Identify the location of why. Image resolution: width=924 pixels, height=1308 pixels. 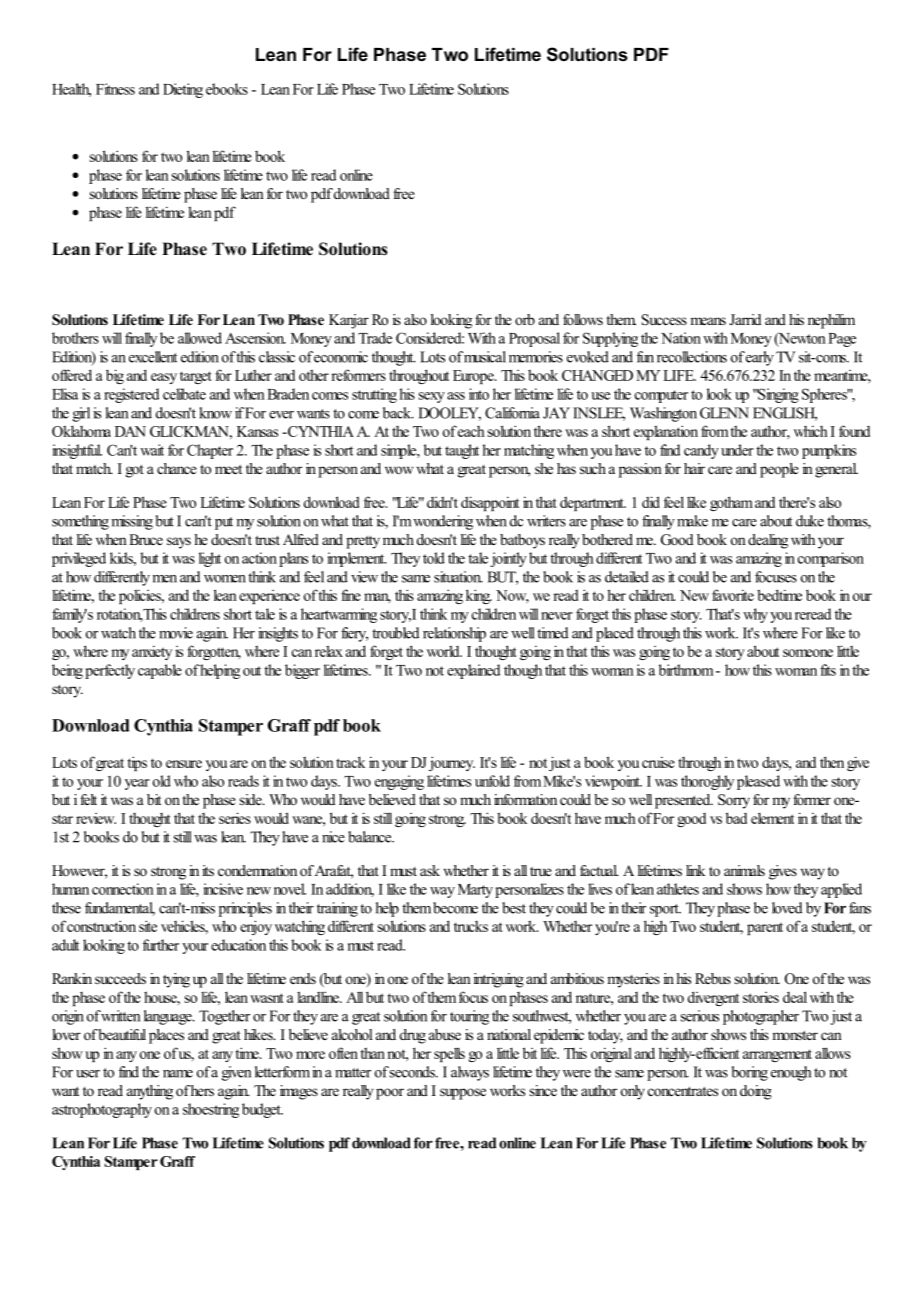
(755, 615).
